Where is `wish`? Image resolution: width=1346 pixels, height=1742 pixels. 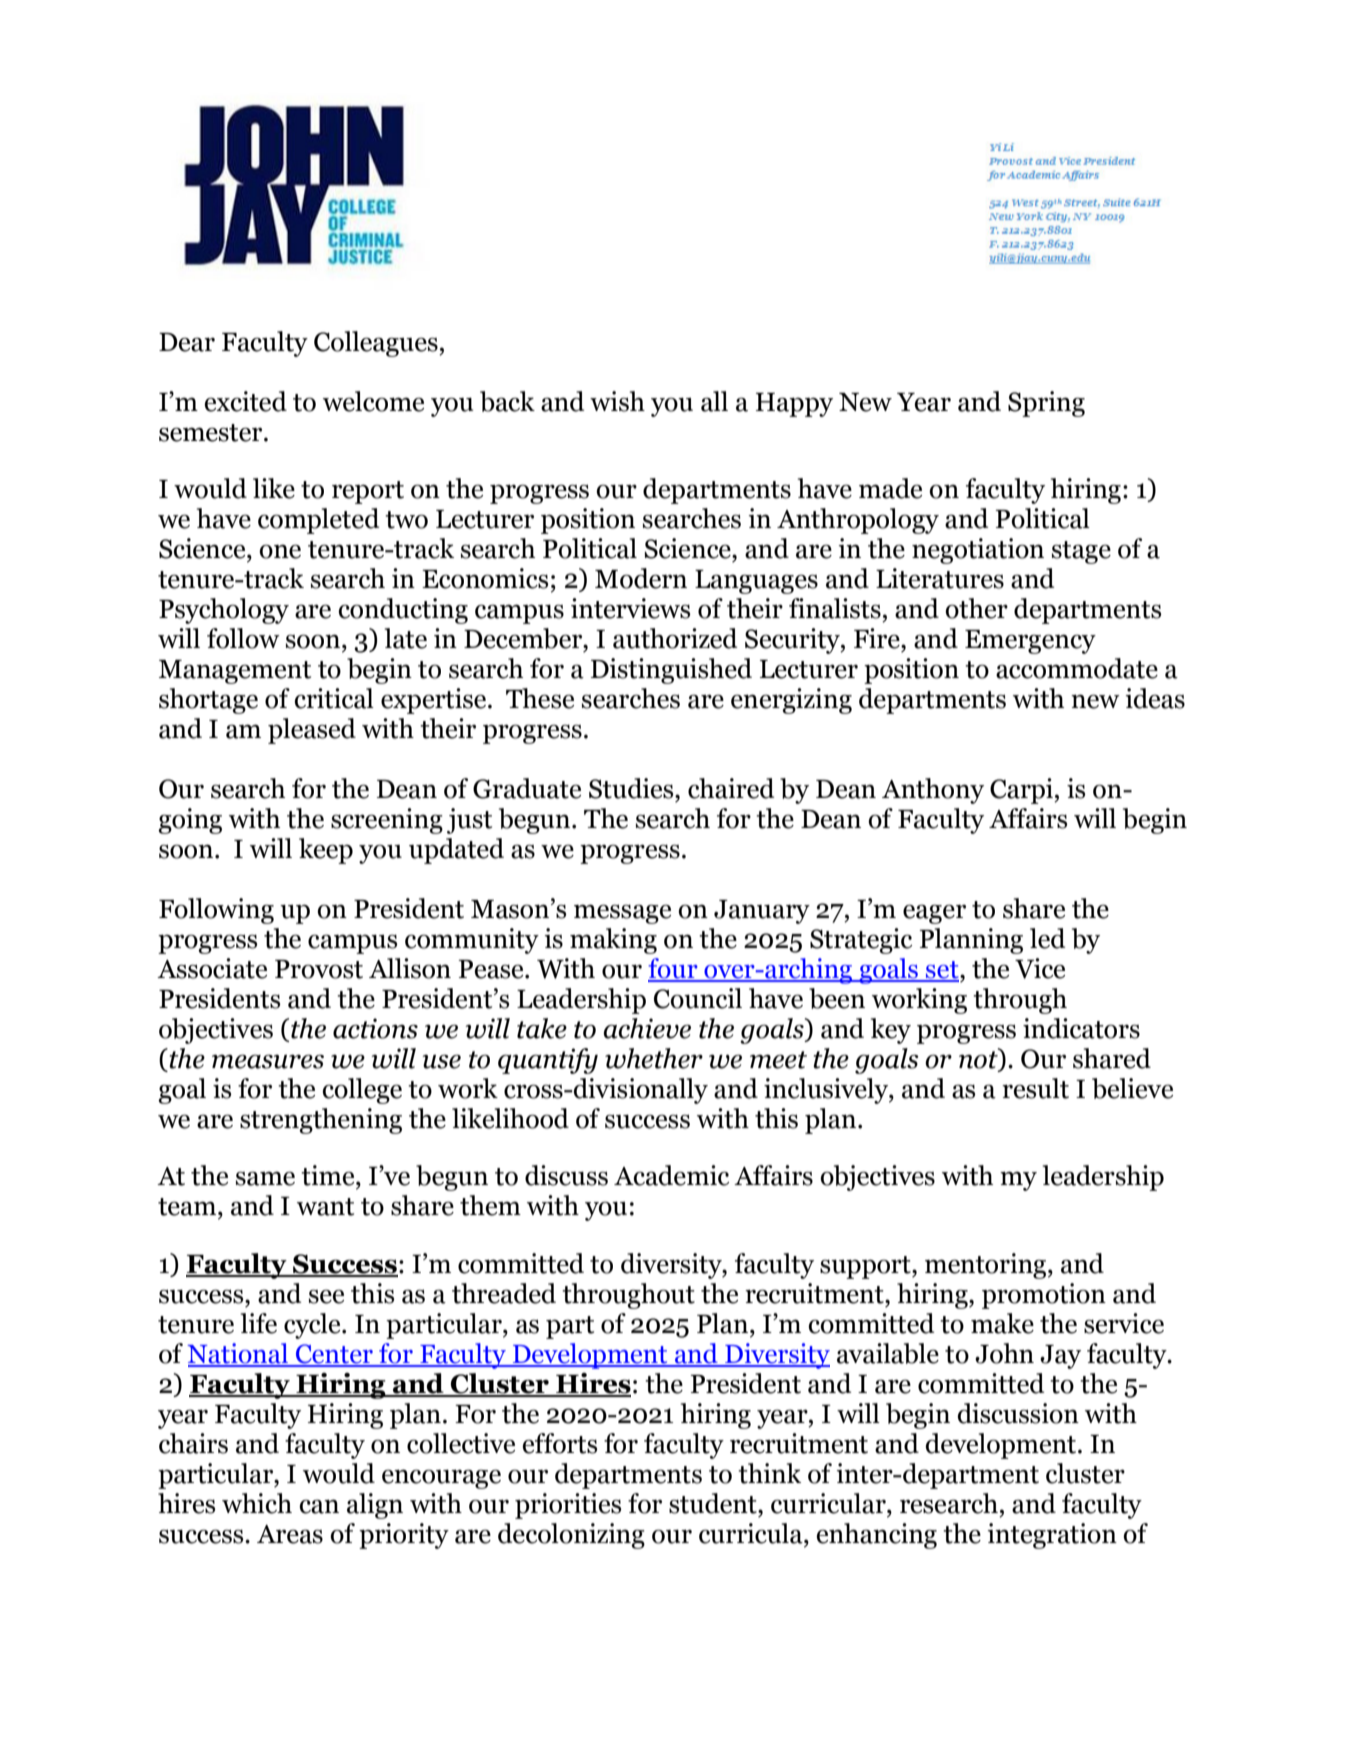 wish is located at coordinates (617, 401).
